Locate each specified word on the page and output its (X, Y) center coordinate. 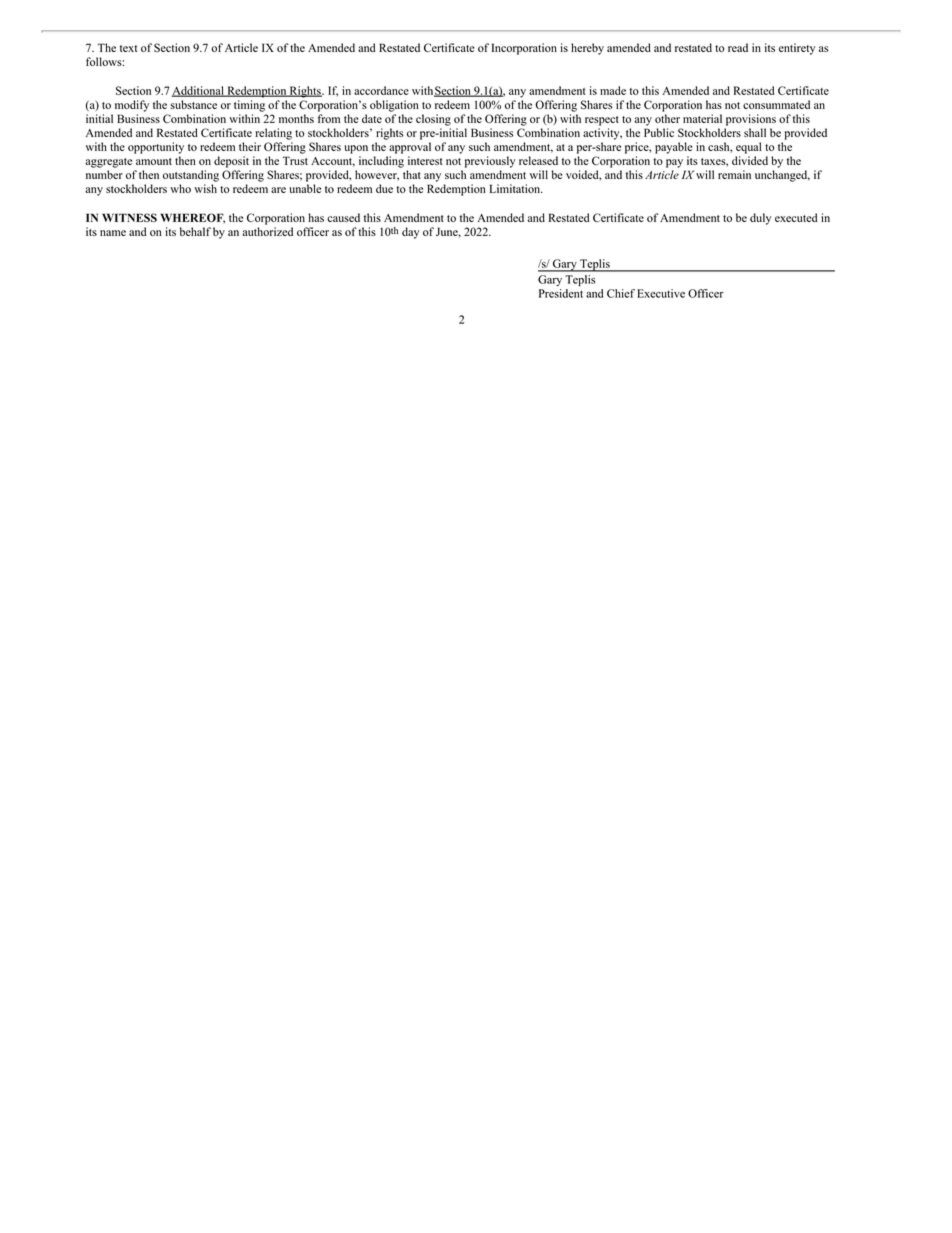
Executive (661, 293)
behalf (195, 231)
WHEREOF (192, 218)
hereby (587, 49)
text (128, 48)
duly (760, 219)
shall (755, 132)
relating (273, 134)
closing (433, 120)
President (561, 293)
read (738, 47)
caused (343, 217)
